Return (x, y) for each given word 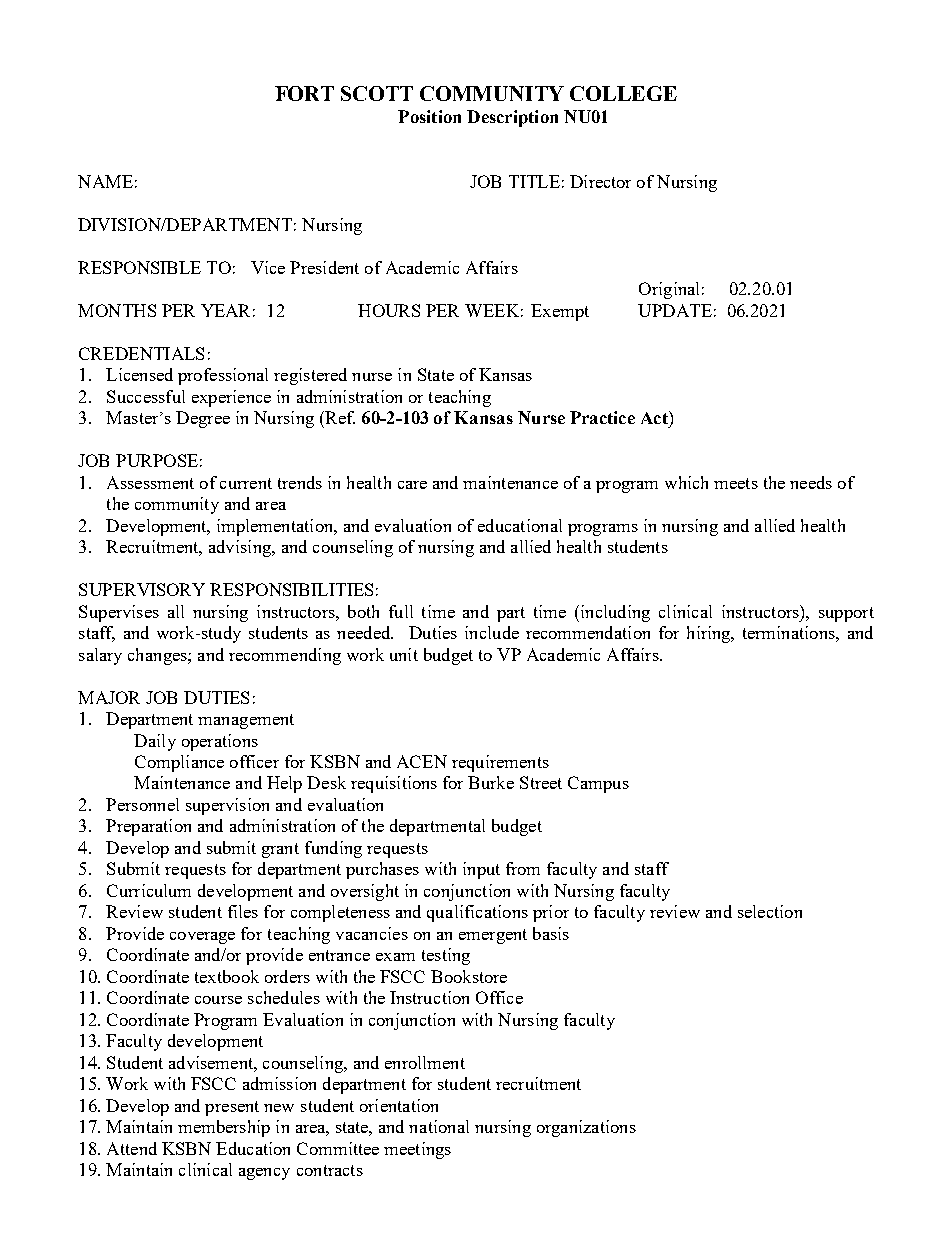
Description (512, 118)
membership (224, 1128)
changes (158, 656)
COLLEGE (623, 93)
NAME (105, 181)
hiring (710, 634)
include (492, 632)
